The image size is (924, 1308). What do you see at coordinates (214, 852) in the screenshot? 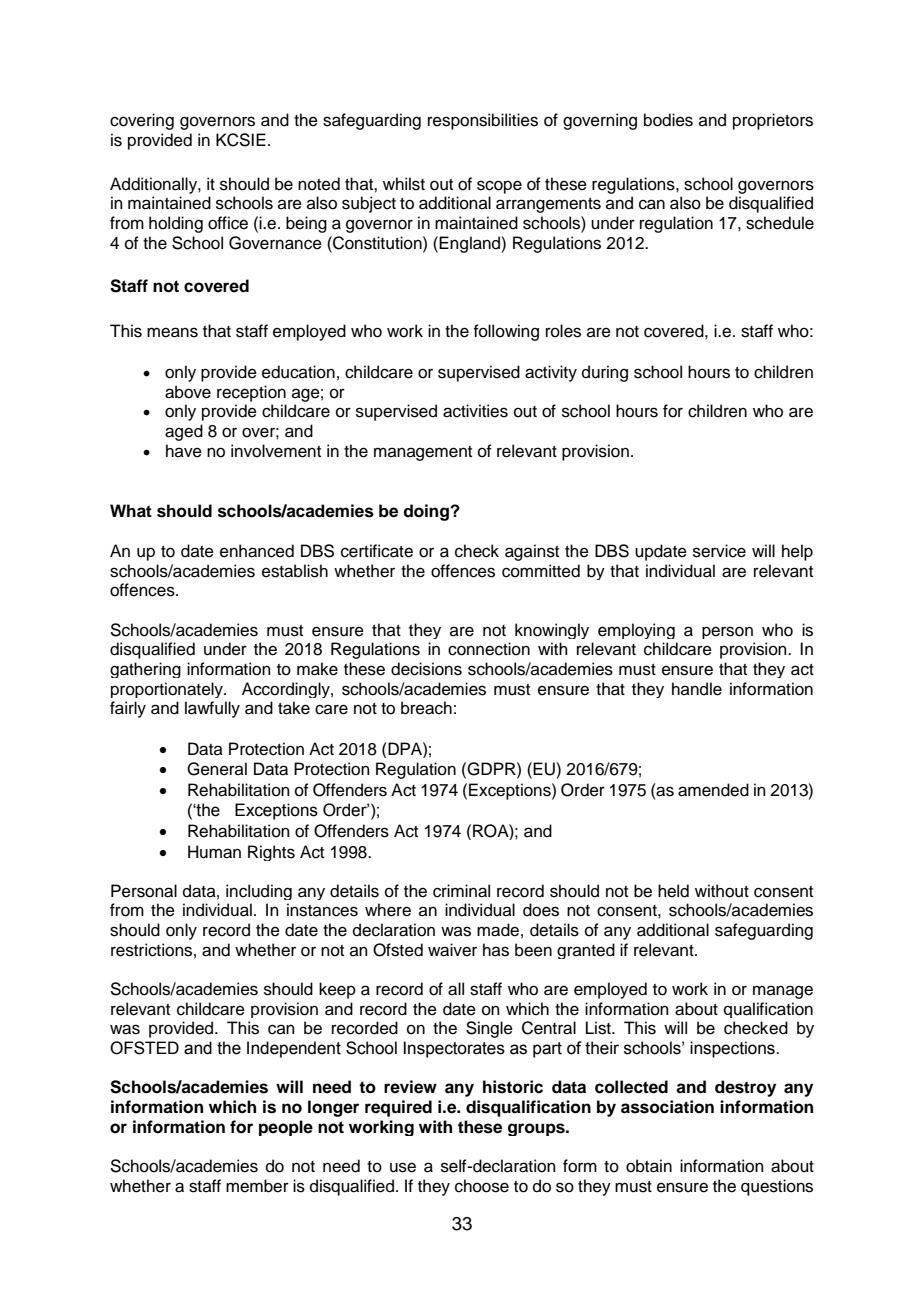
I see `Human` at bounding box center [214, 852].
